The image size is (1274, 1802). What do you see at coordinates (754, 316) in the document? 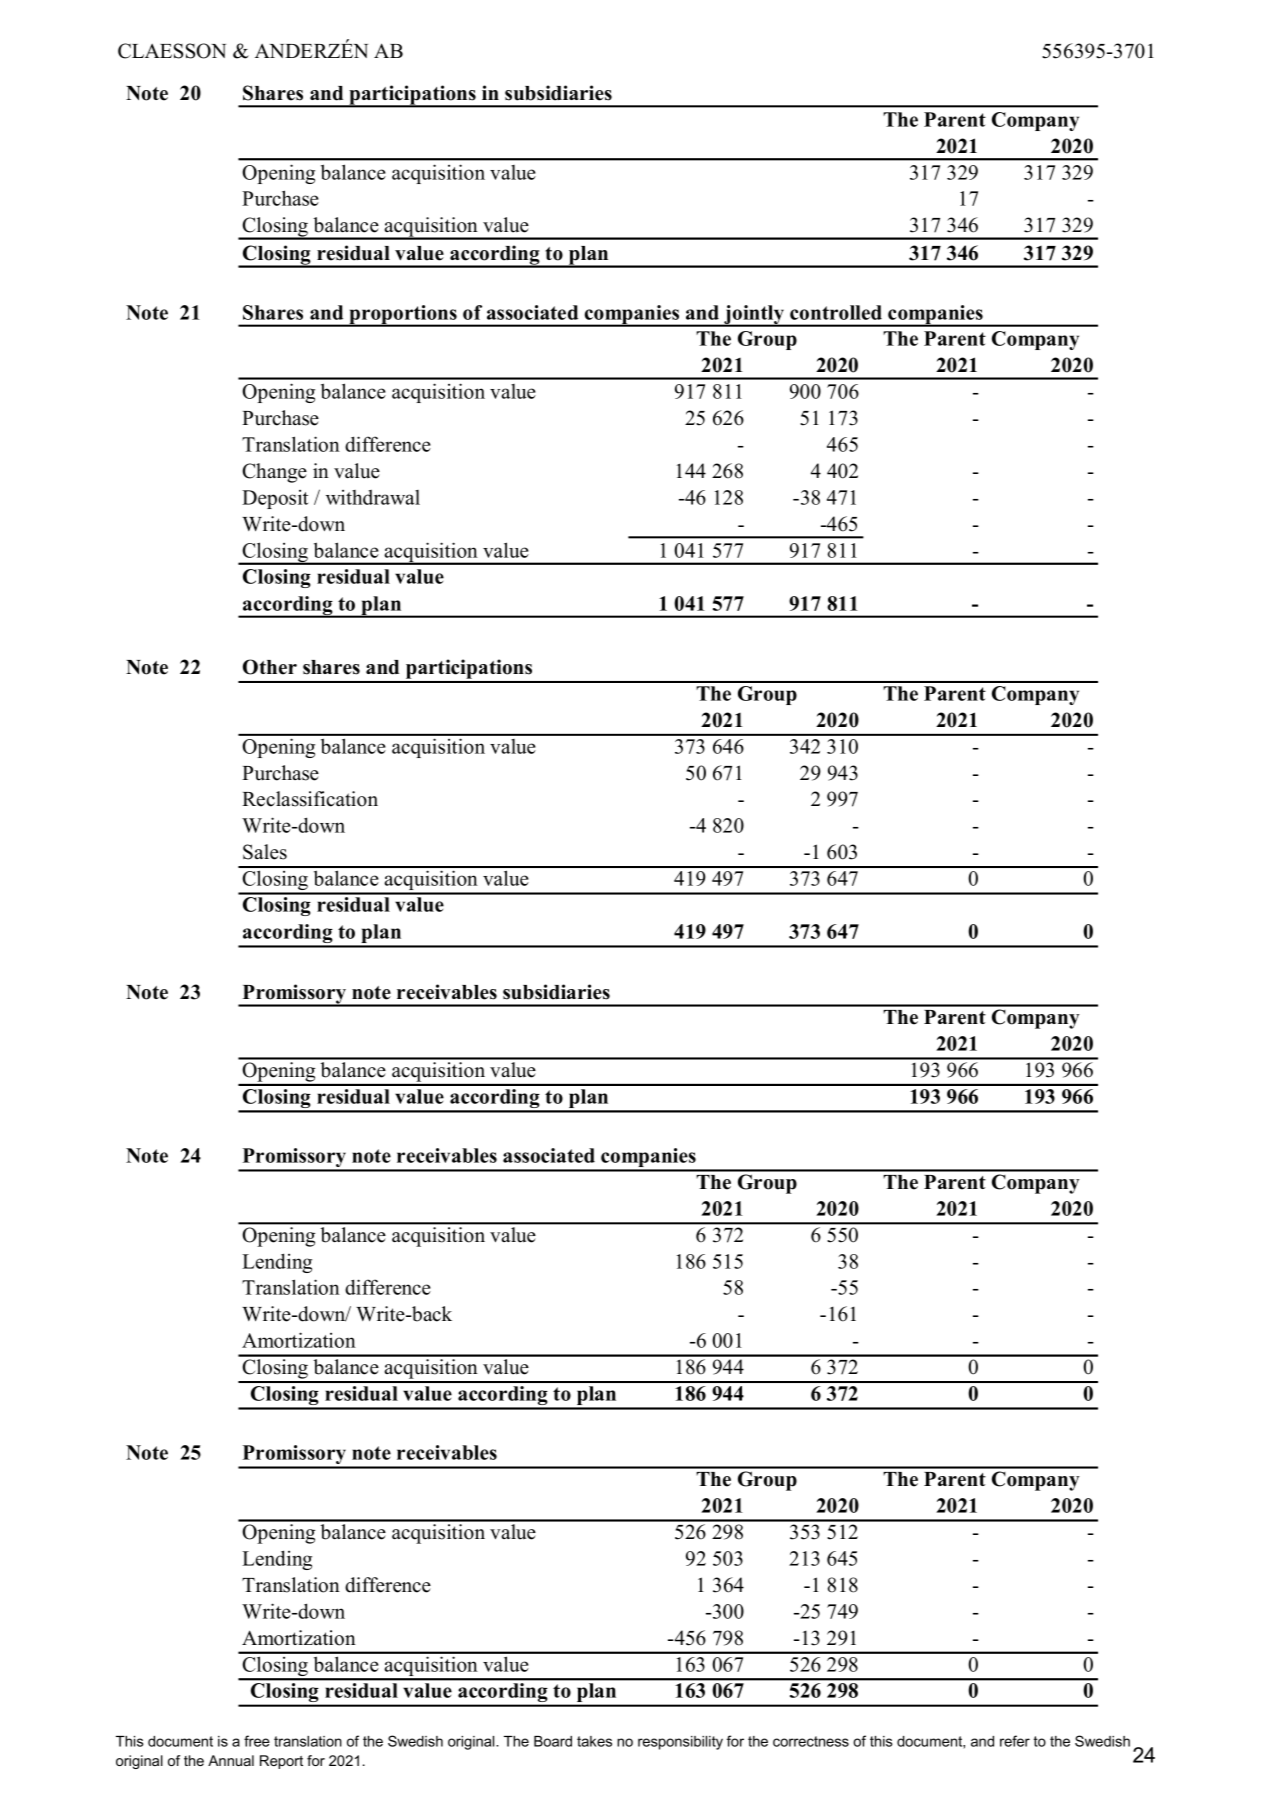
I see `jointly` at bounding box center [754, 316].
